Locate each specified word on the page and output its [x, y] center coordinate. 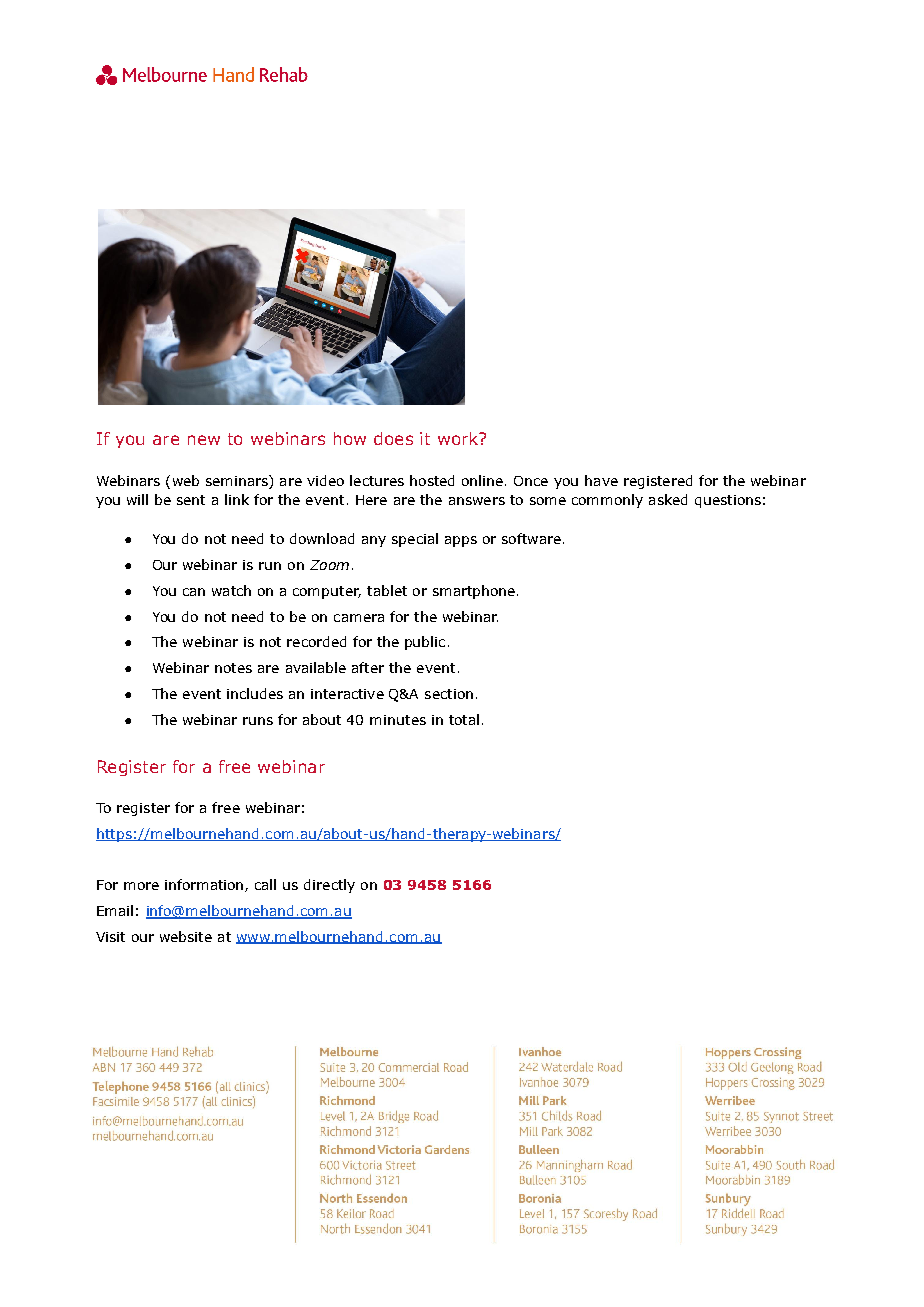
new [204, 440]
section [449, 694]
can [194, 592]
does [393, 438]
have [601, 480]
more [141, 886]
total [464, 719]
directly [329, 886]
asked [668, 499]
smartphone [474, 592]
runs [258, 721]
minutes [398, 720]
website [186, 936]
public [425, 643]
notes [233, 668]
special [415, 540]
